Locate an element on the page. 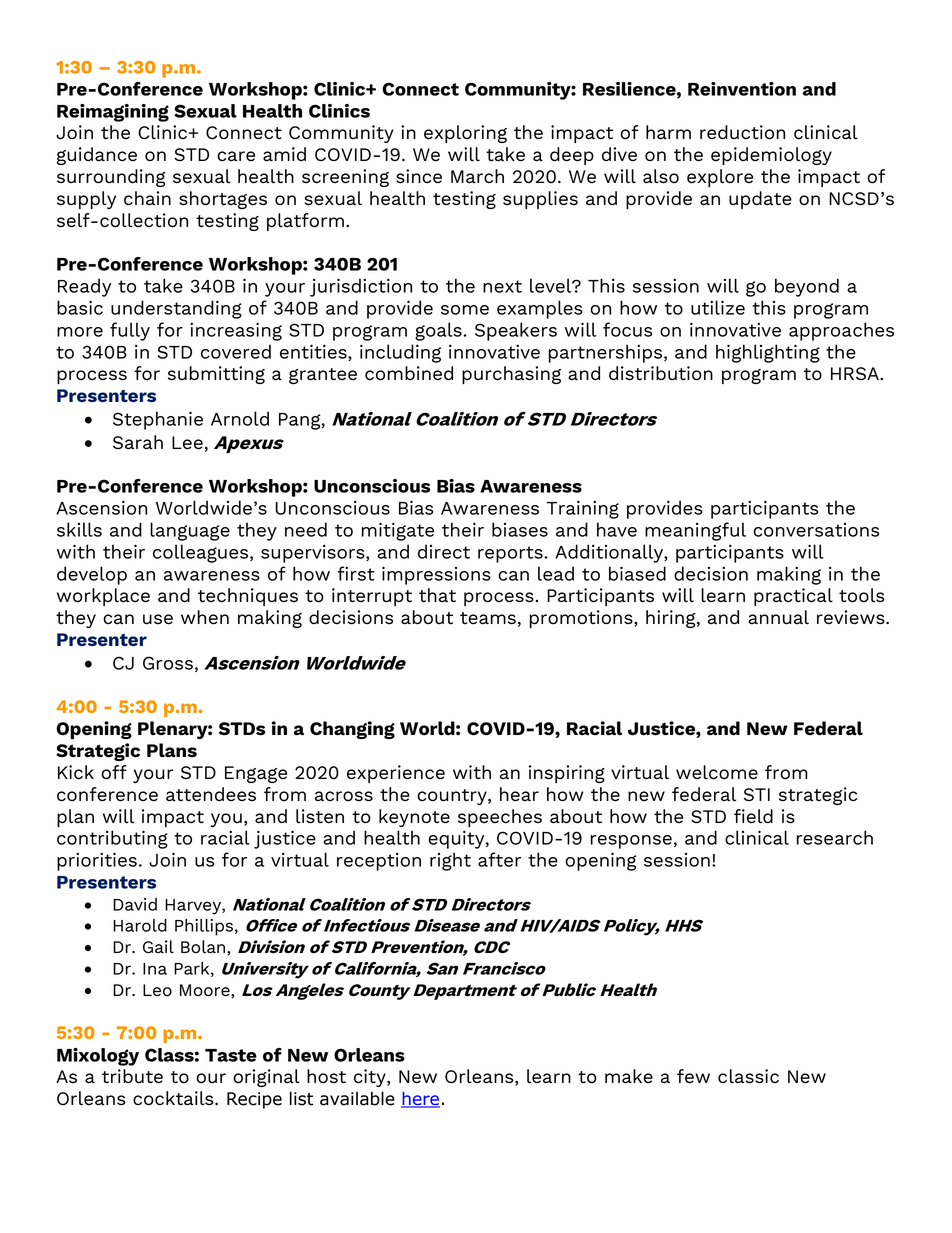 The image size is (952, 1233). practical is located at coordinates (793, 597).
